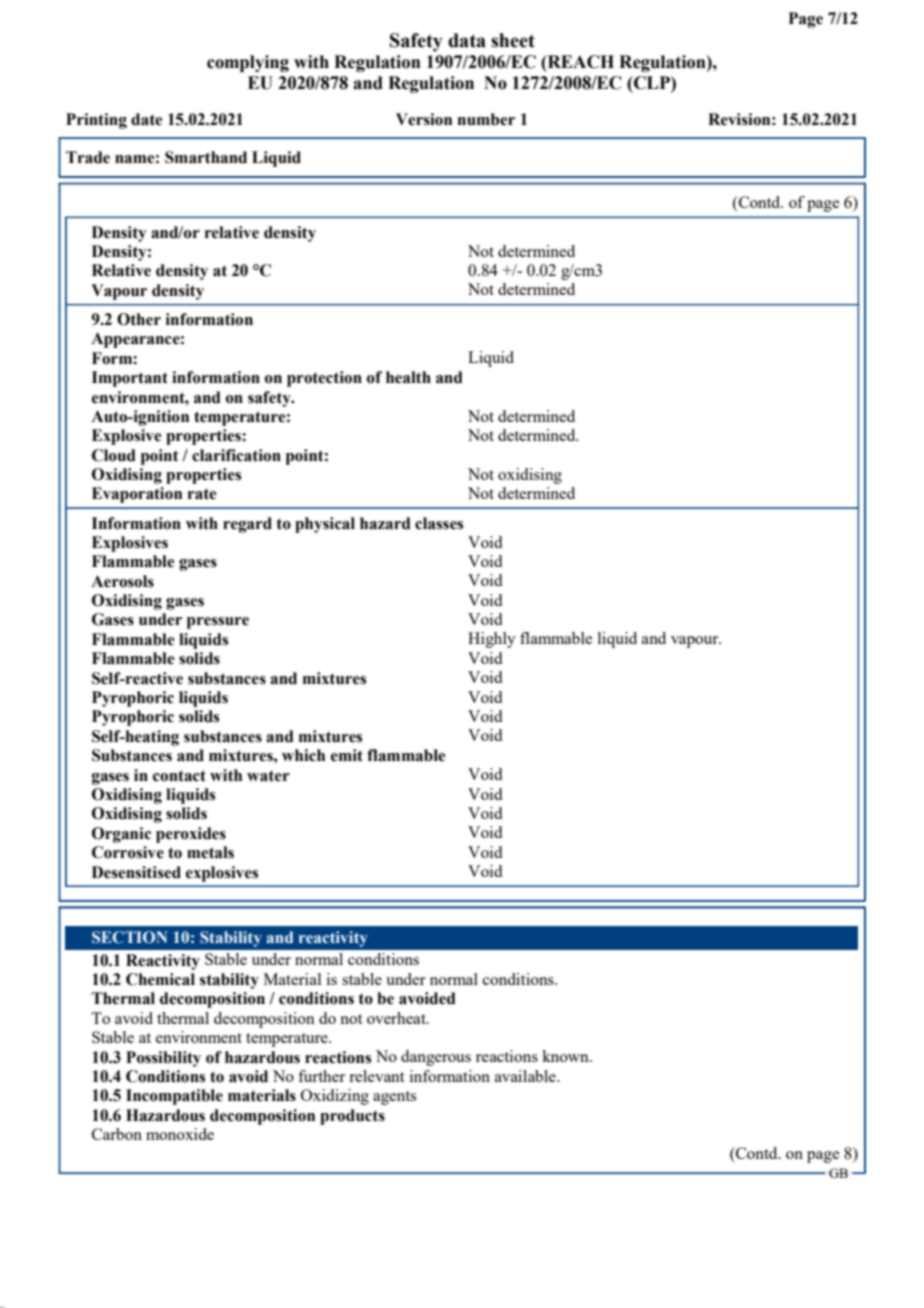  I want to click on sheet, so click(513, 40).
